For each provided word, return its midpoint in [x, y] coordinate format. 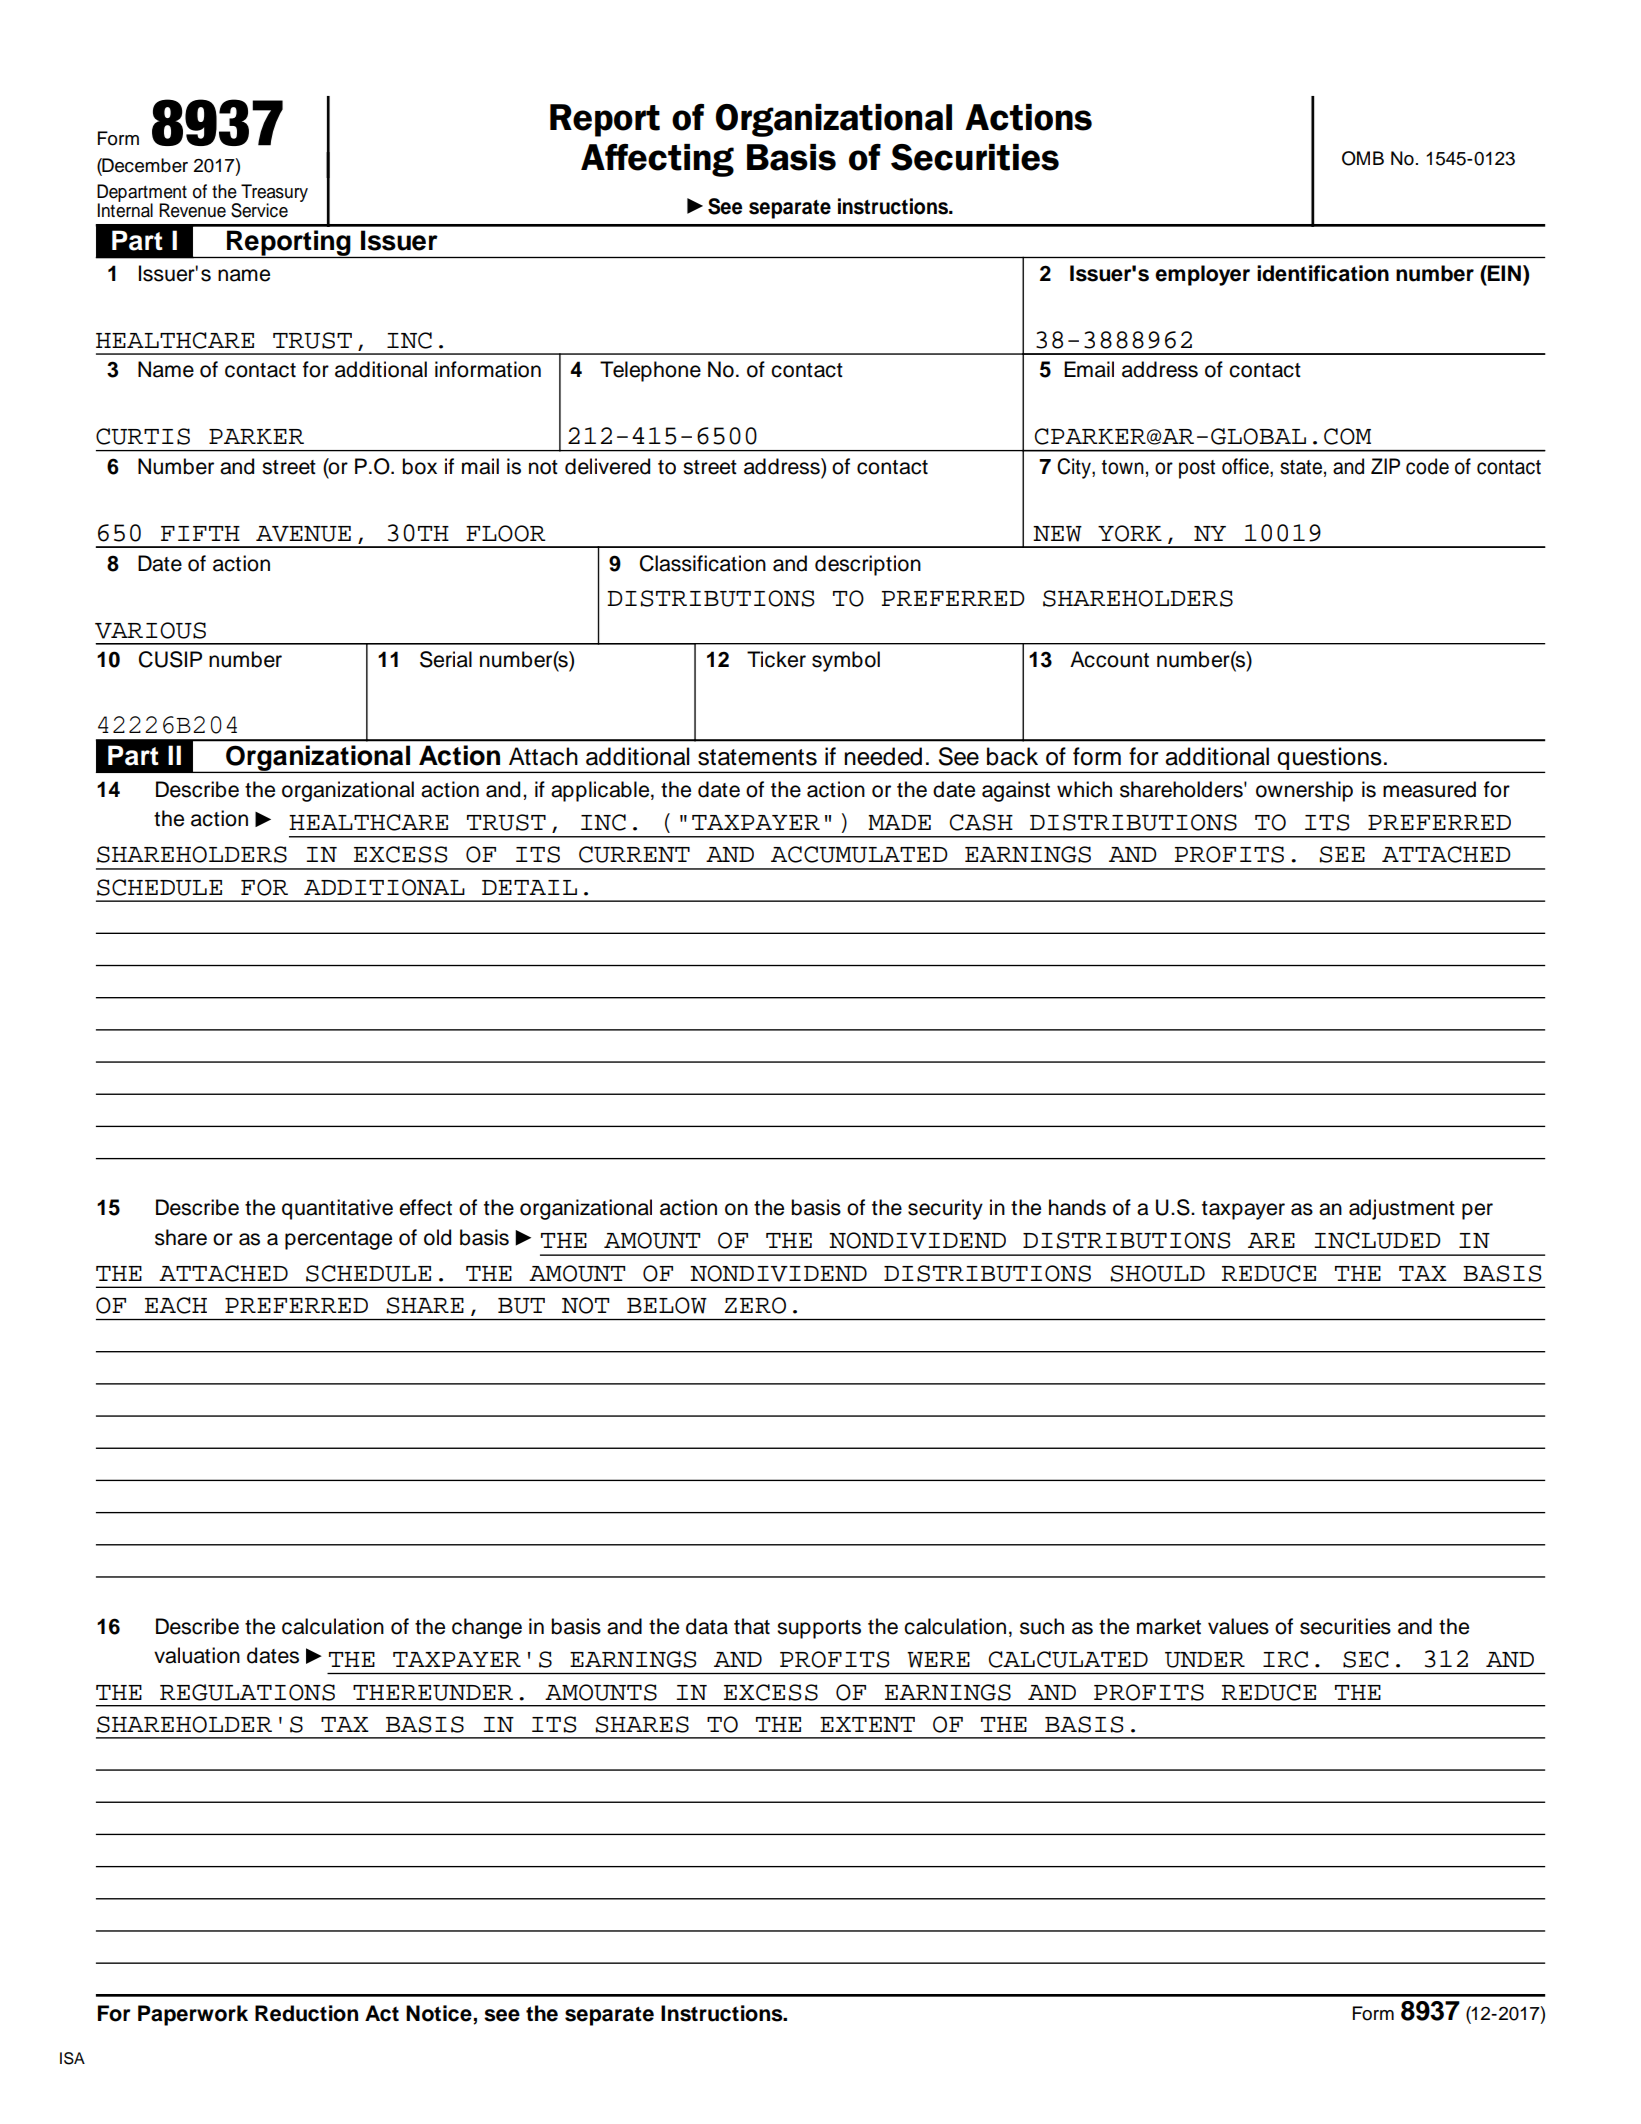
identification [1323, 273]
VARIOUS [150, 630]
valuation [197, 1655]
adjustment [1402, 1209]
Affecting [657, 160]
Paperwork [193, 2015]
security [945, 1209]
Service [259, 210]
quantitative [337, 1209]
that [752, 1626]
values [1238, 1626]
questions [1330, 759]
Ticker [776, 659]
